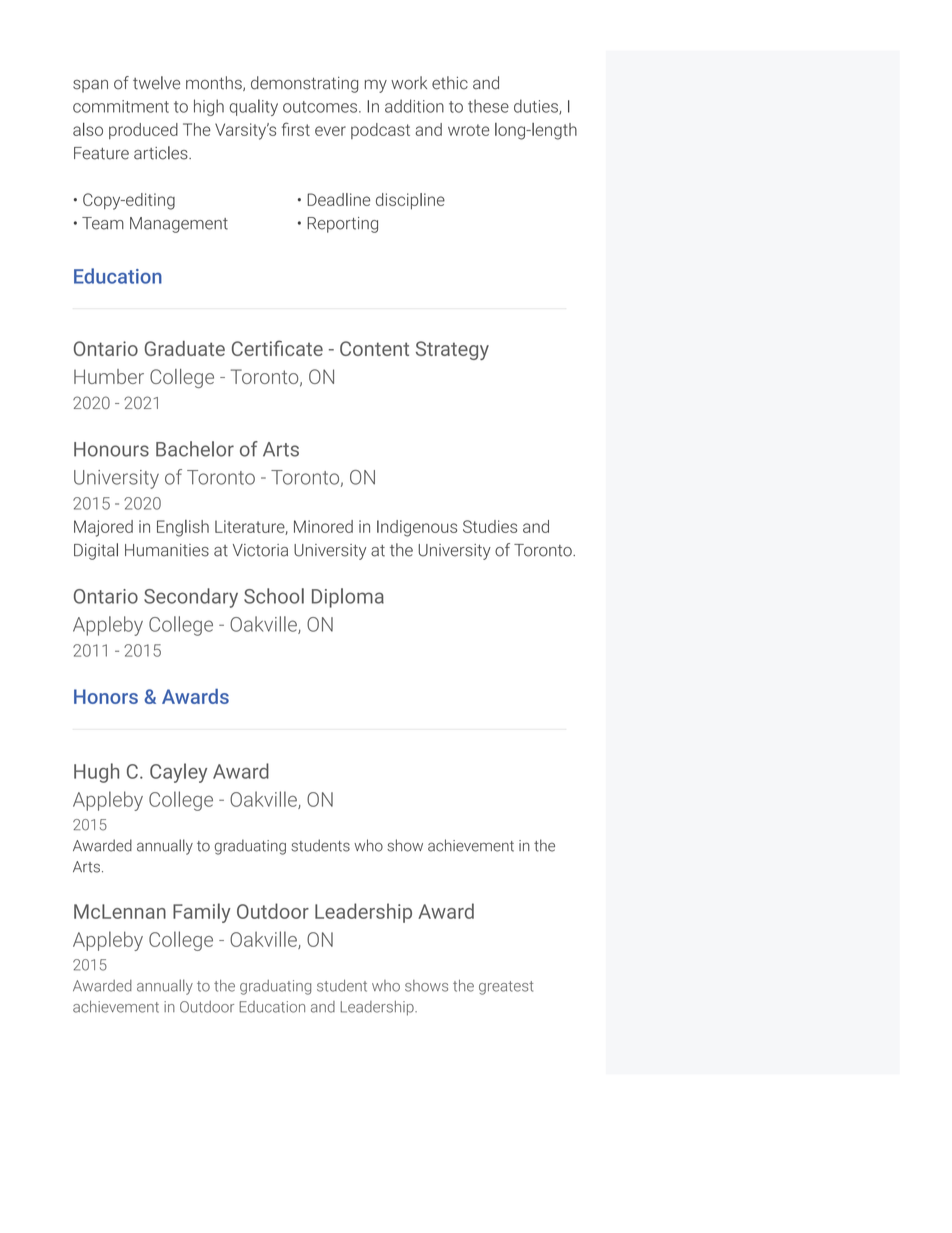  Describe the element at coordinates (202, 913) in the page. I see `Family` at that location.
